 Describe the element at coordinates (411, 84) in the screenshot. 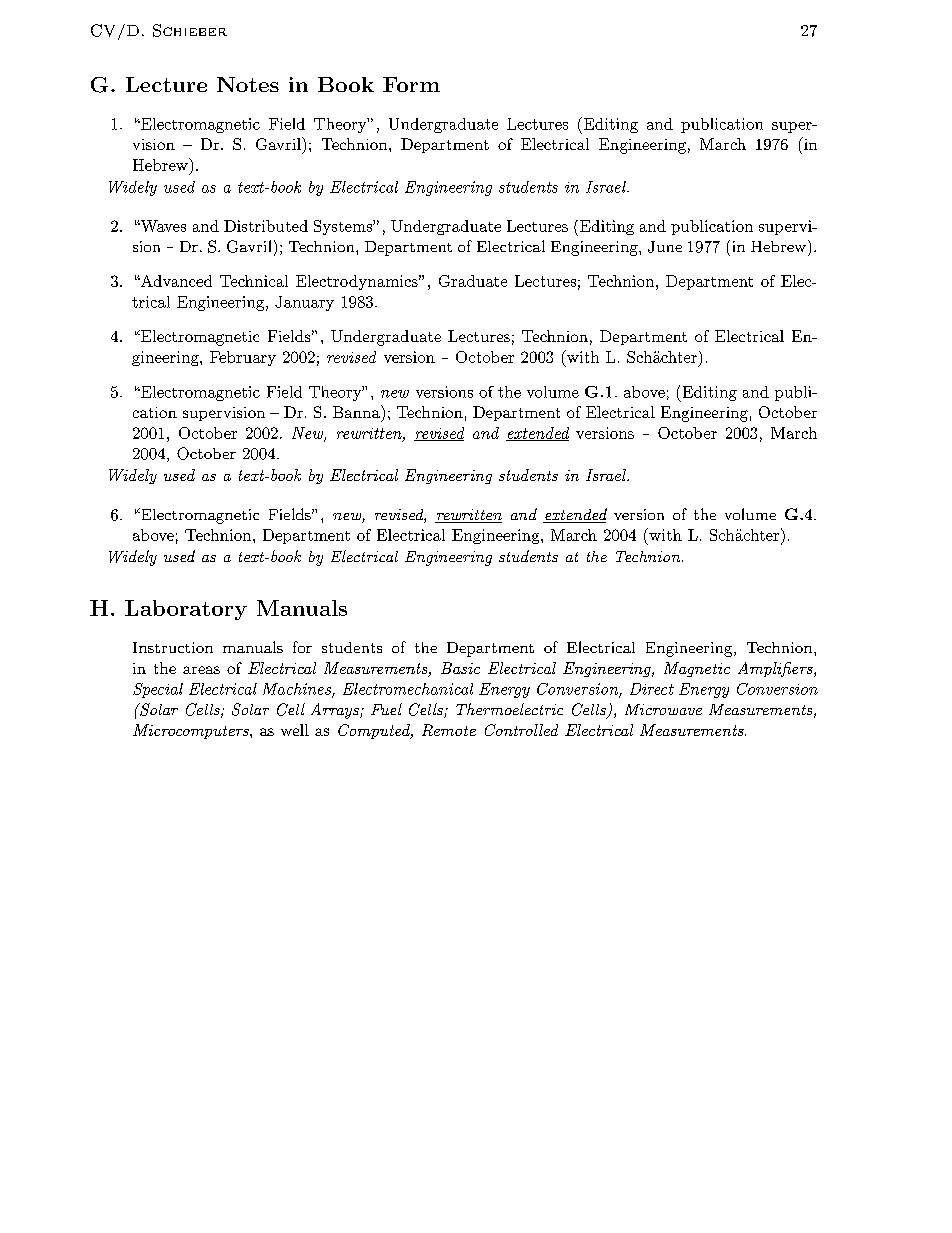

I see `Form` at that location.
